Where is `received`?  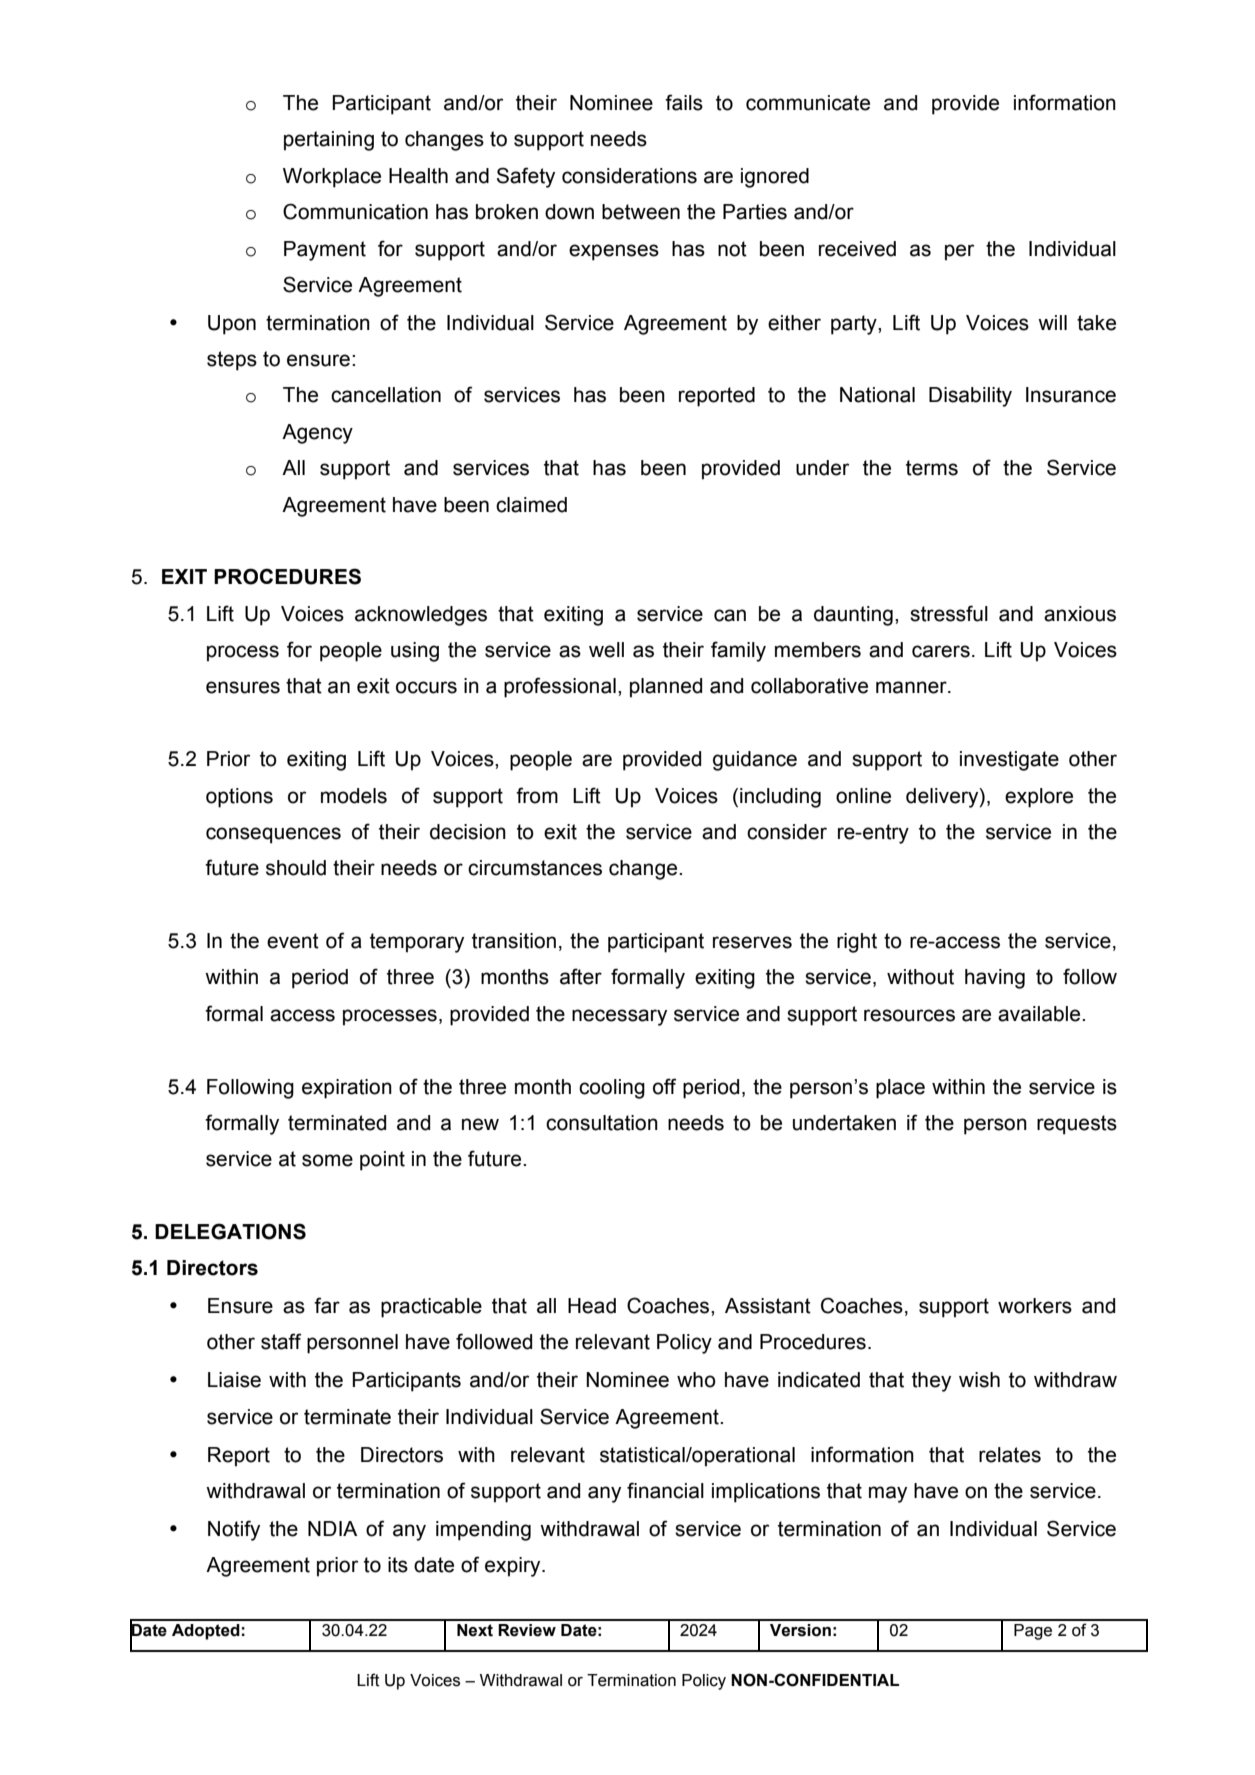
received is located at coordinates (857, 249).
